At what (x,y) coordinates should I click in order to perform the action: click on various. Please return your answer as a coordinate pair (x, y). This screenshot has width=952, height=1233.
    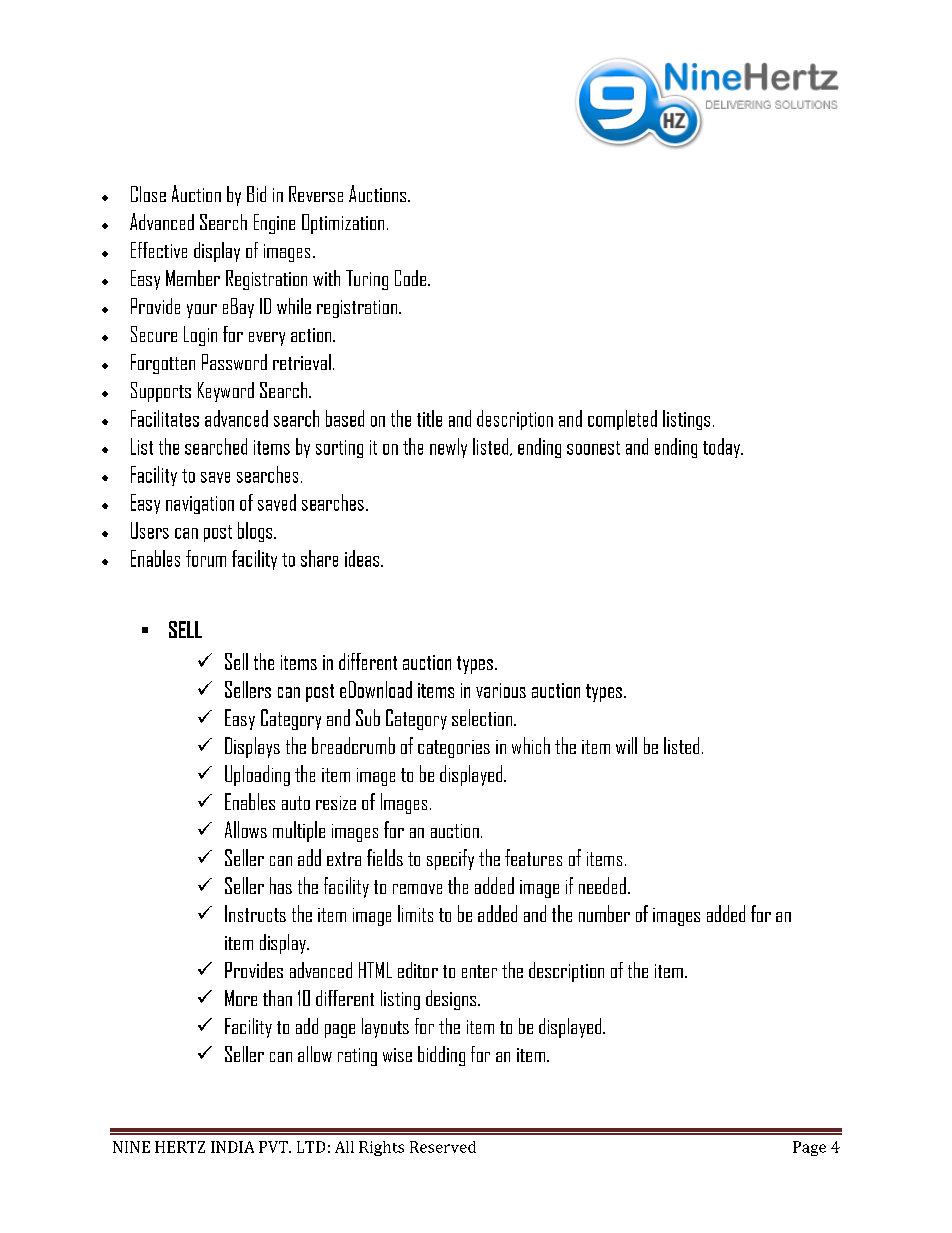
    Looking at the image, I should click on (501, 690).
